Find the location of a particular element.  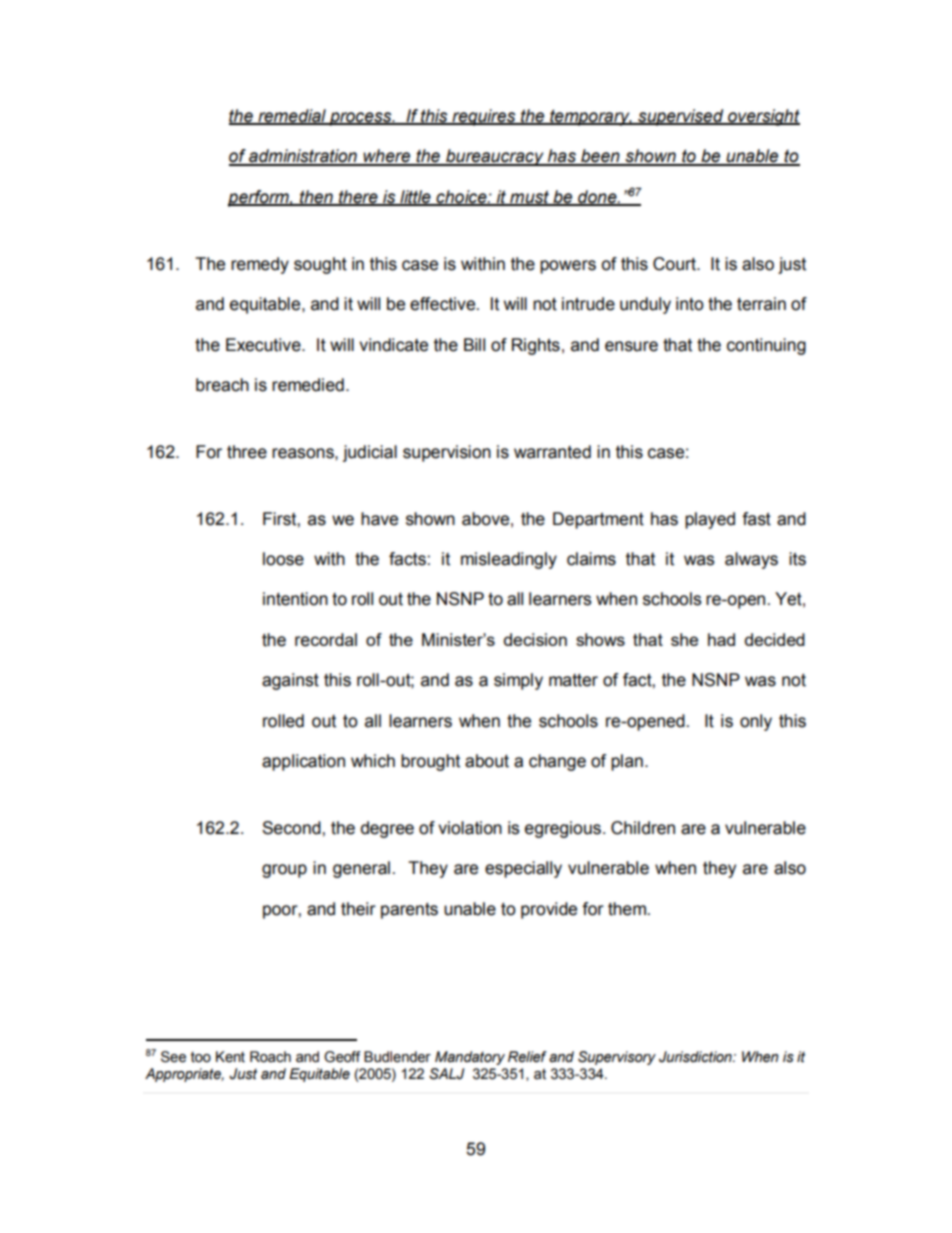

Jurisdiction is located at coordinates (696, 1057).
